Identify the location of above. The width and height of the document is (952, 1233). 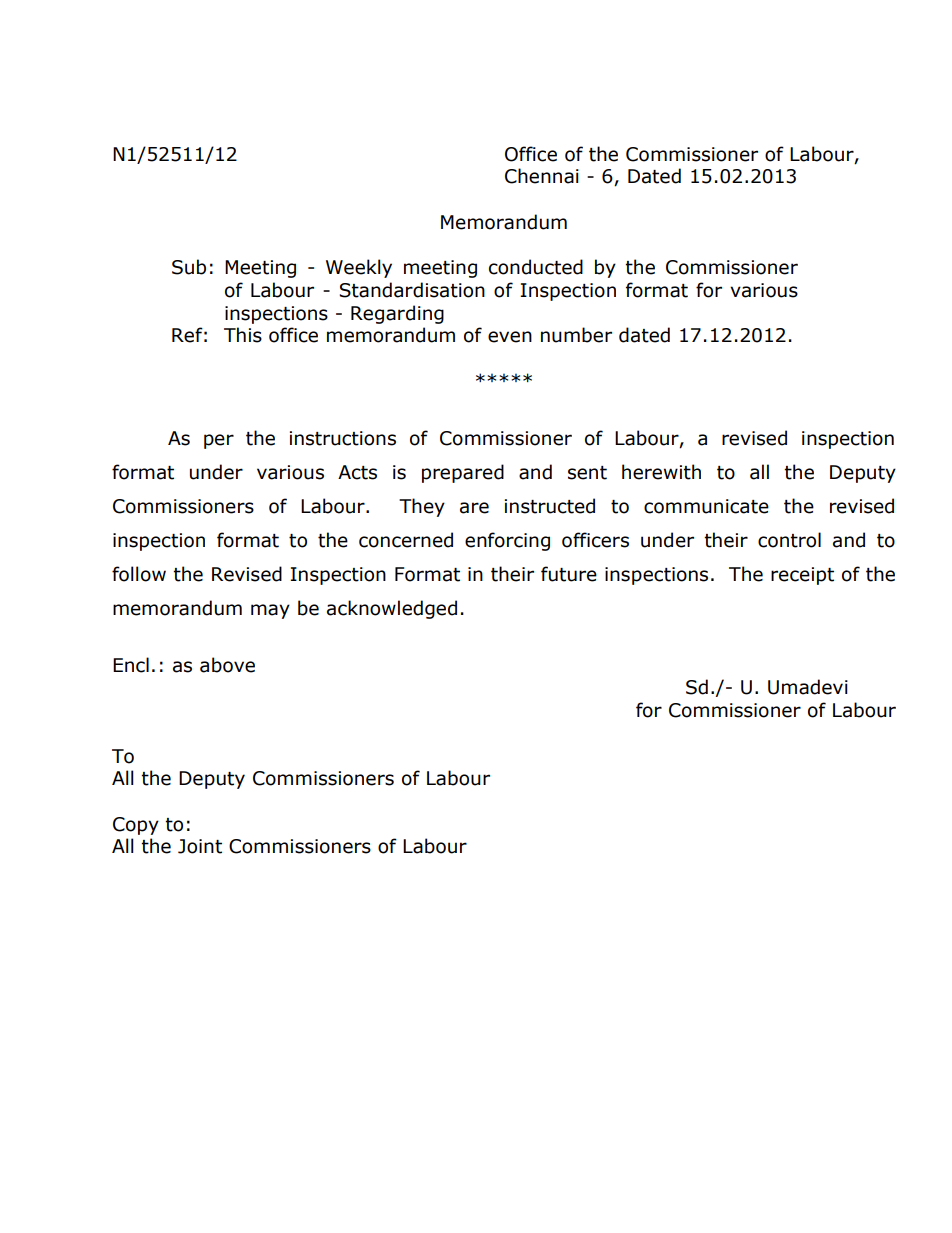
(227, 665).
